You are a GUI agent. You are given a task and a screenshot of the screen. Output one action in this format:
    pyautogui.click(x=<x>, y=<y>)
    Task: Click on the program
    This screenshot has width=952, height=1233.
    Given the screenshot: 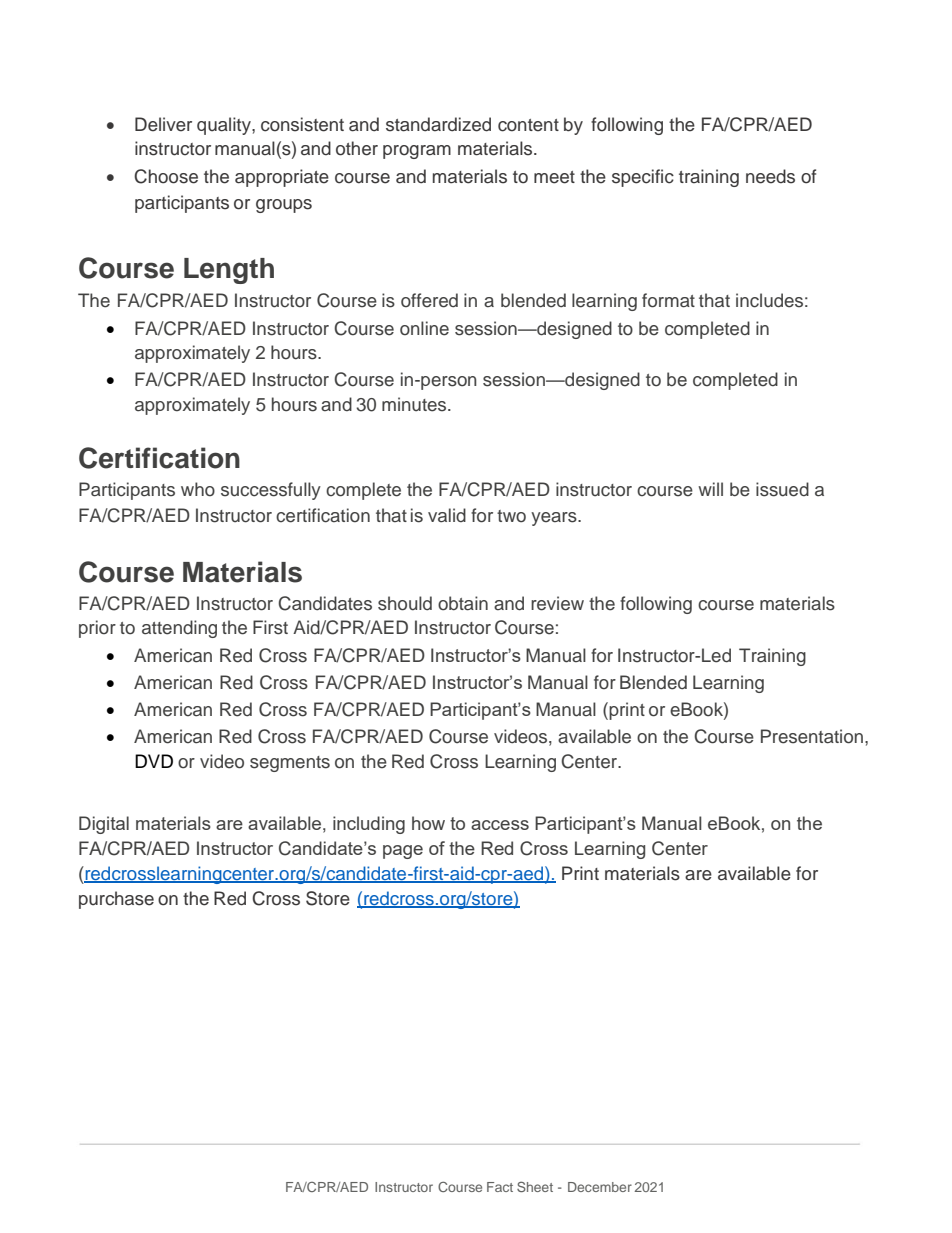 What is the action you would take?
    pyautogui.click(x=417, y=152)
